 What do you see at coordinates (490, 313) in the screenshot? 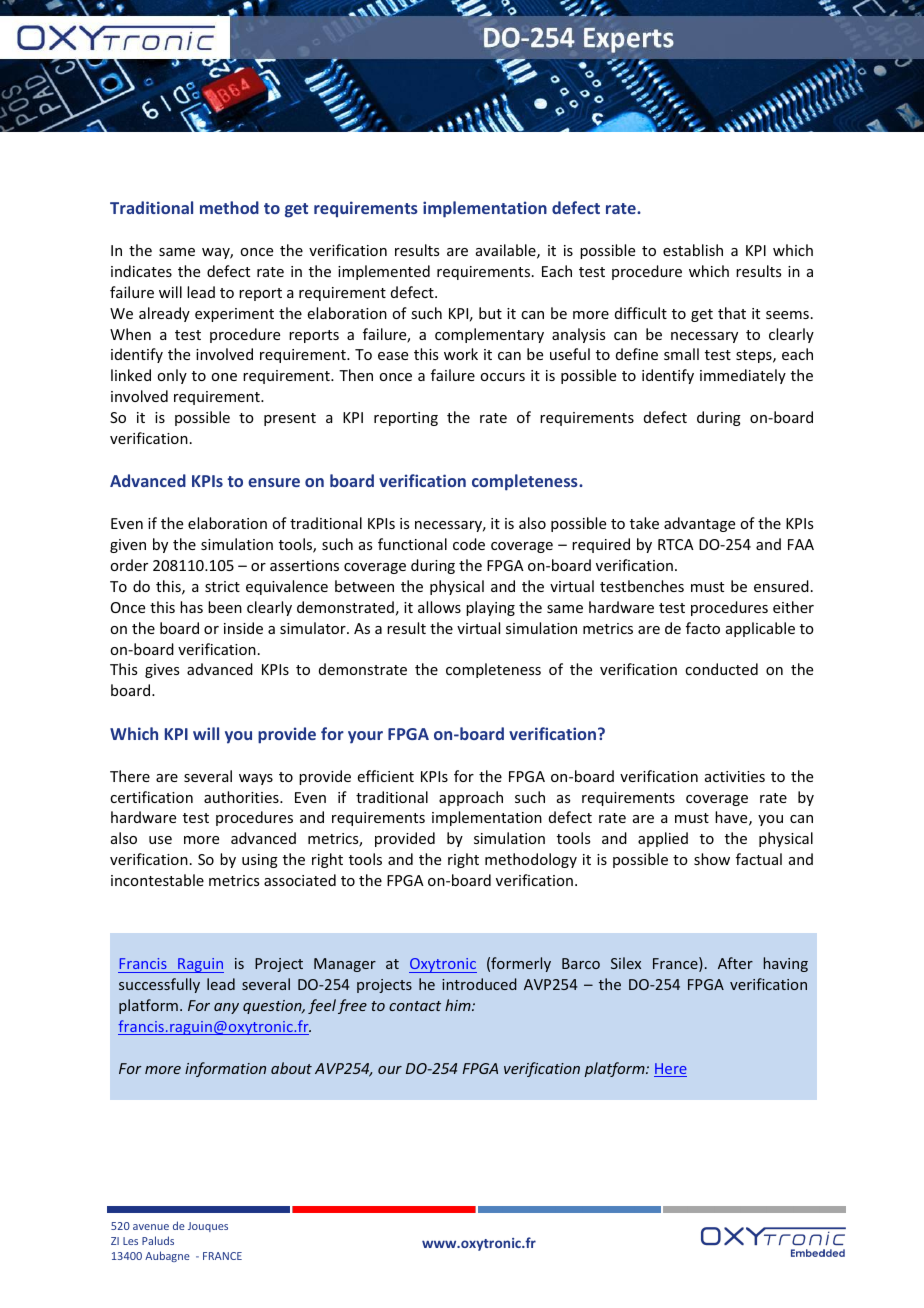
I see `but` at bounding box center [490, 313].
